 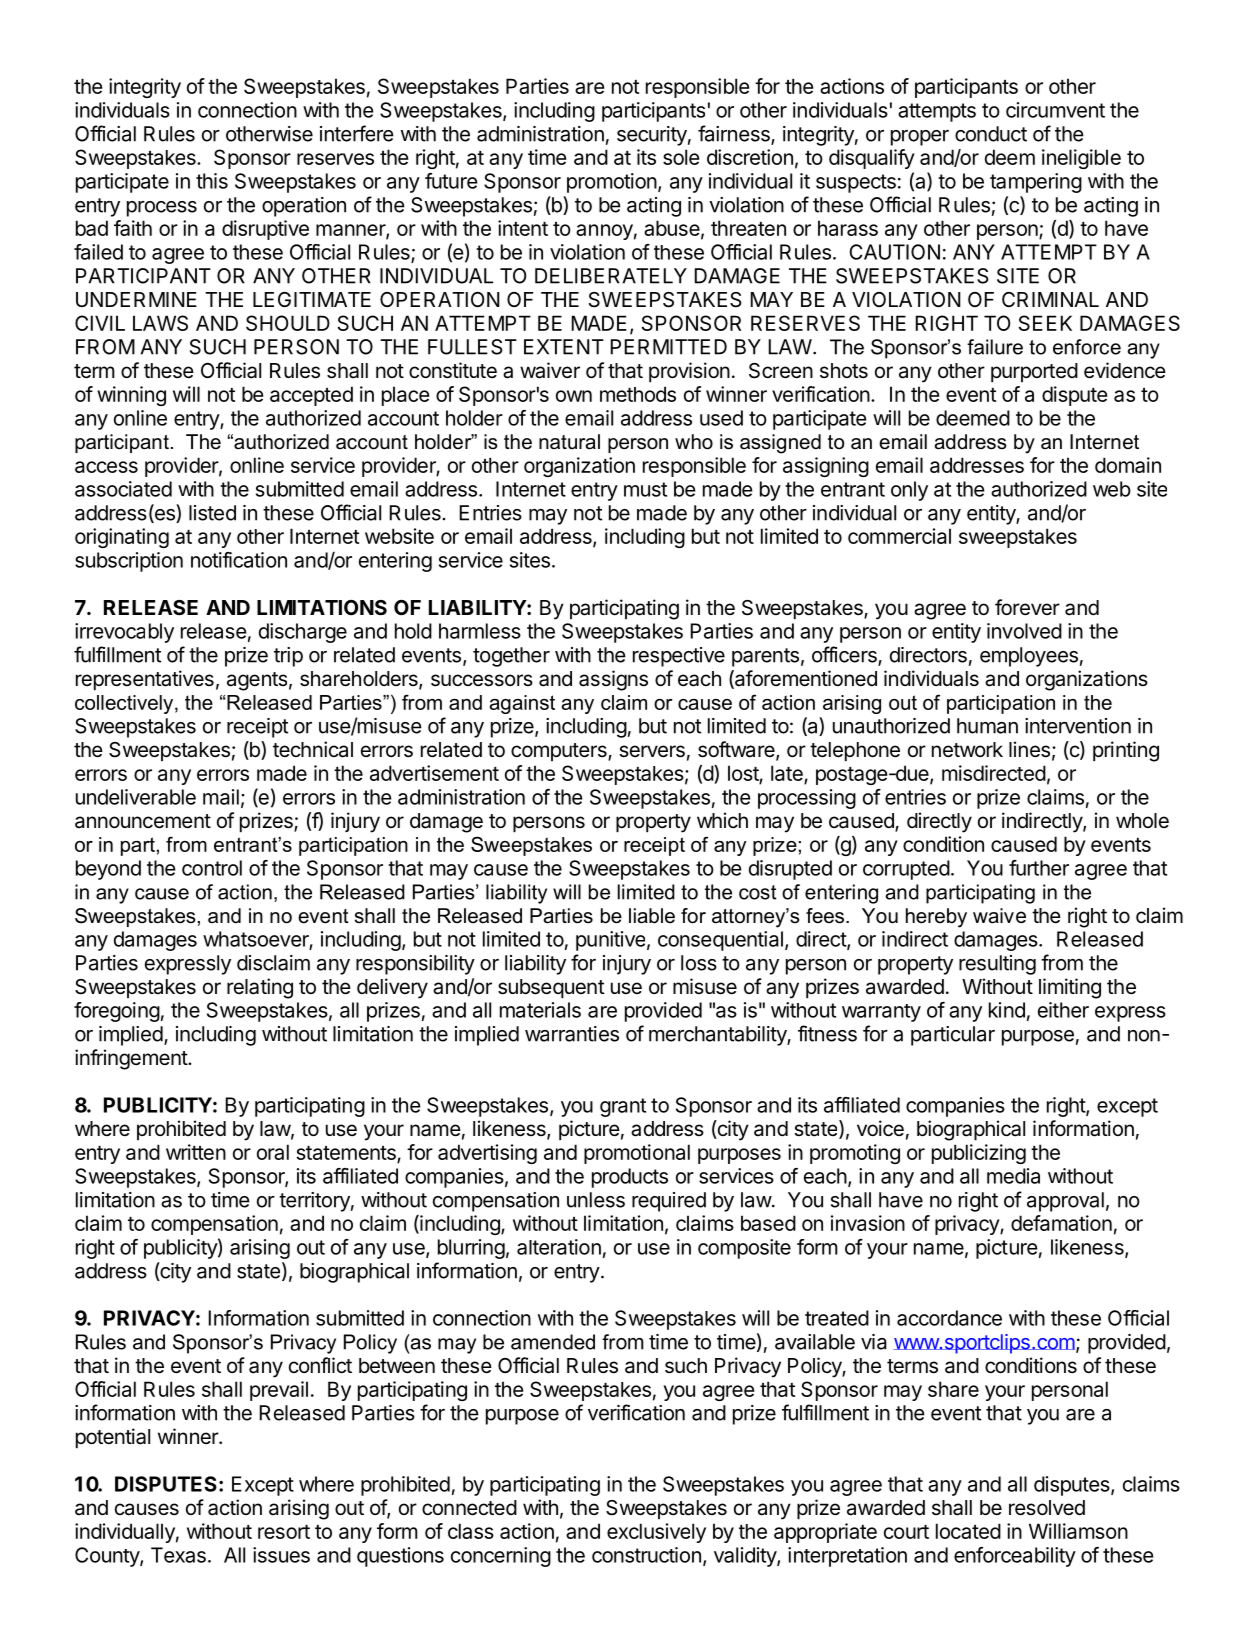 I want to click on this, so click(x=212, y=181).
